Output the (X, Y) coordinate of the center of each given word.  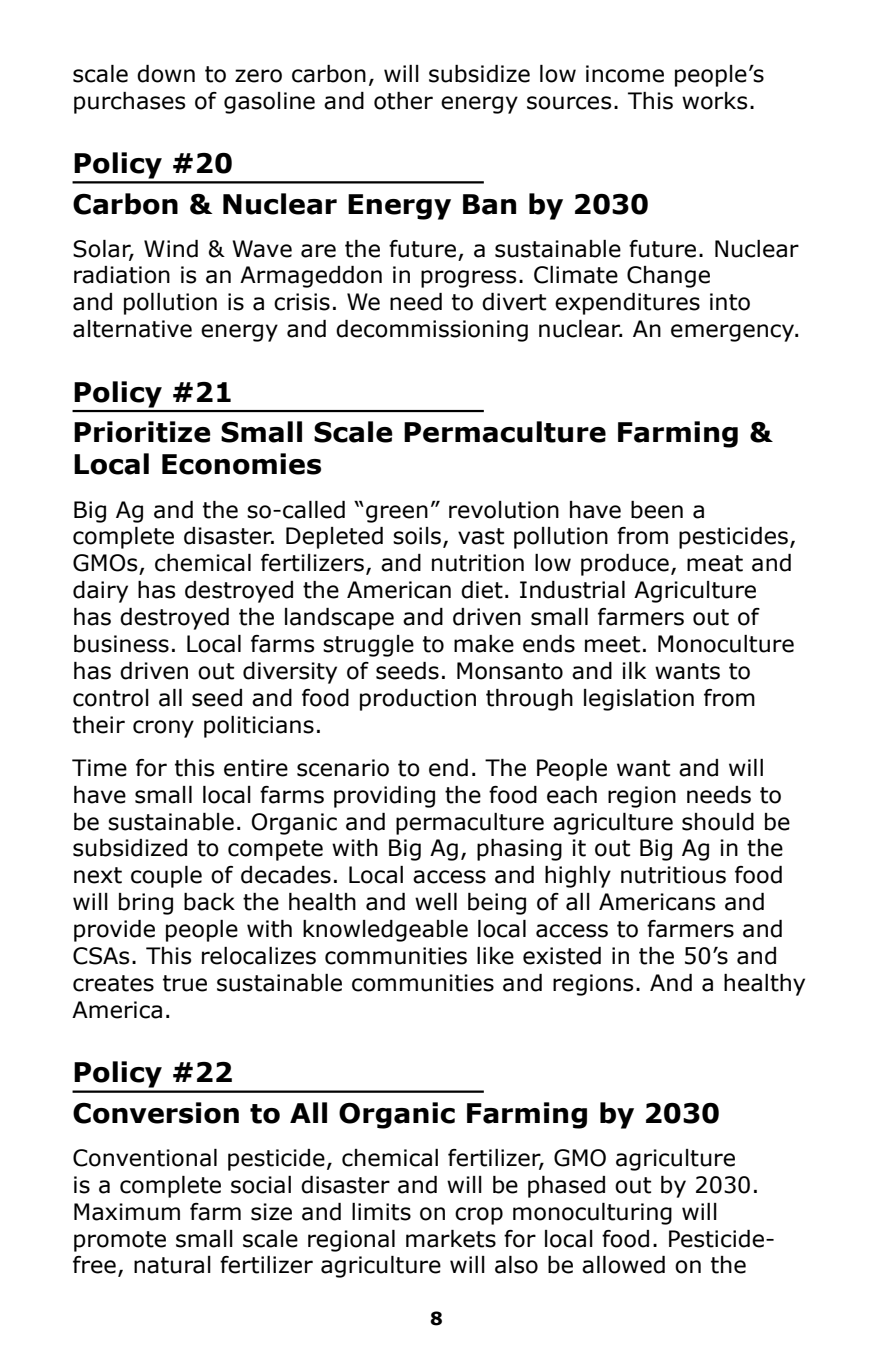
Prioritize (142, 432)
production (418, 700)
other (403, 101)
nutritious (673, 875)
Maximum (127, 1212)
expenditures (627, 304)
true (185, 983)
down (166, 74)
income (625, 74)
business (121, 644)
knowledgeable (385, 931)
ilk (634, 670)
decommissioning (432, 331)
